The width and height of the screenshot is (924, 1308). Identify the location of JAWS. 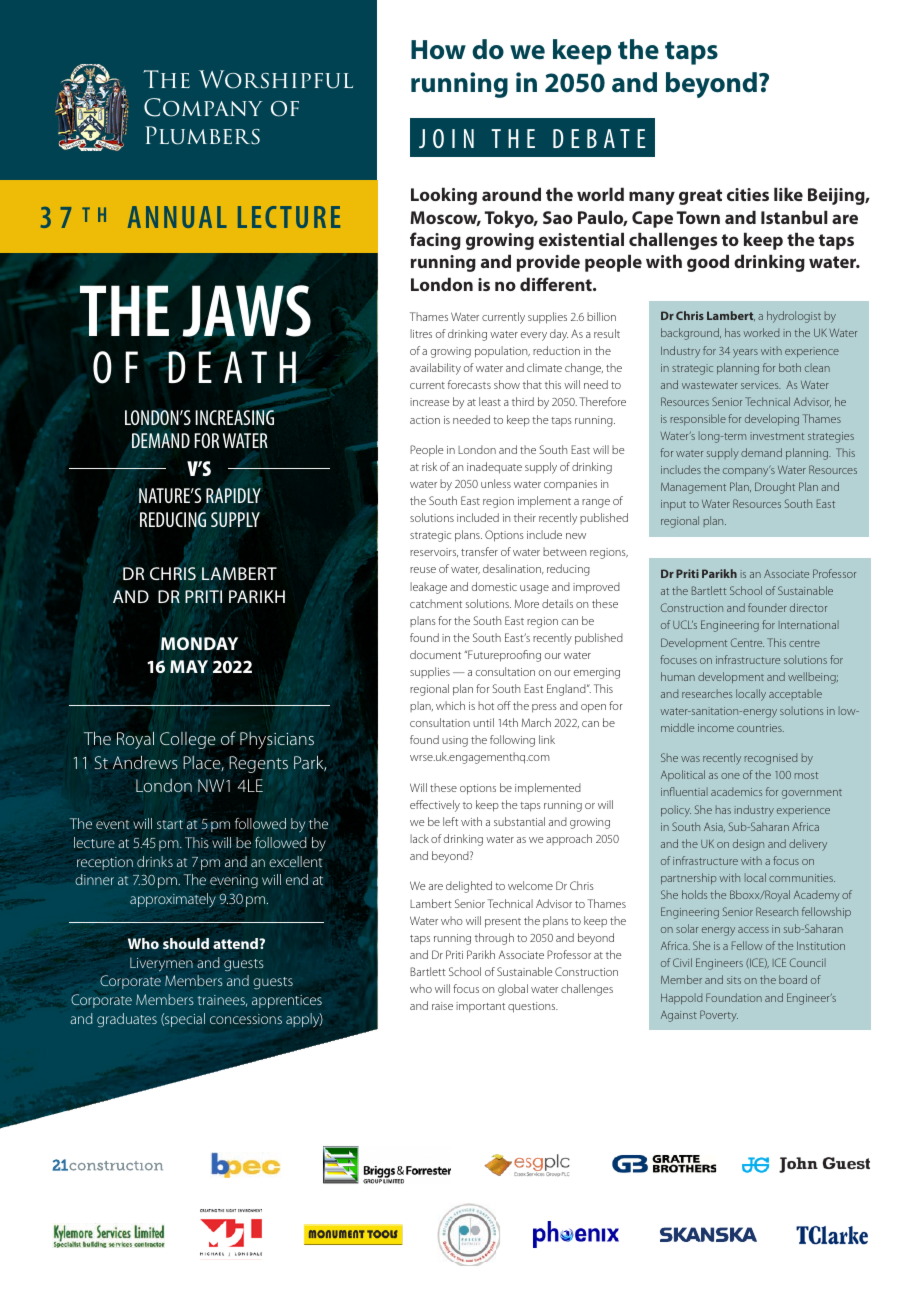
(246, 311).
